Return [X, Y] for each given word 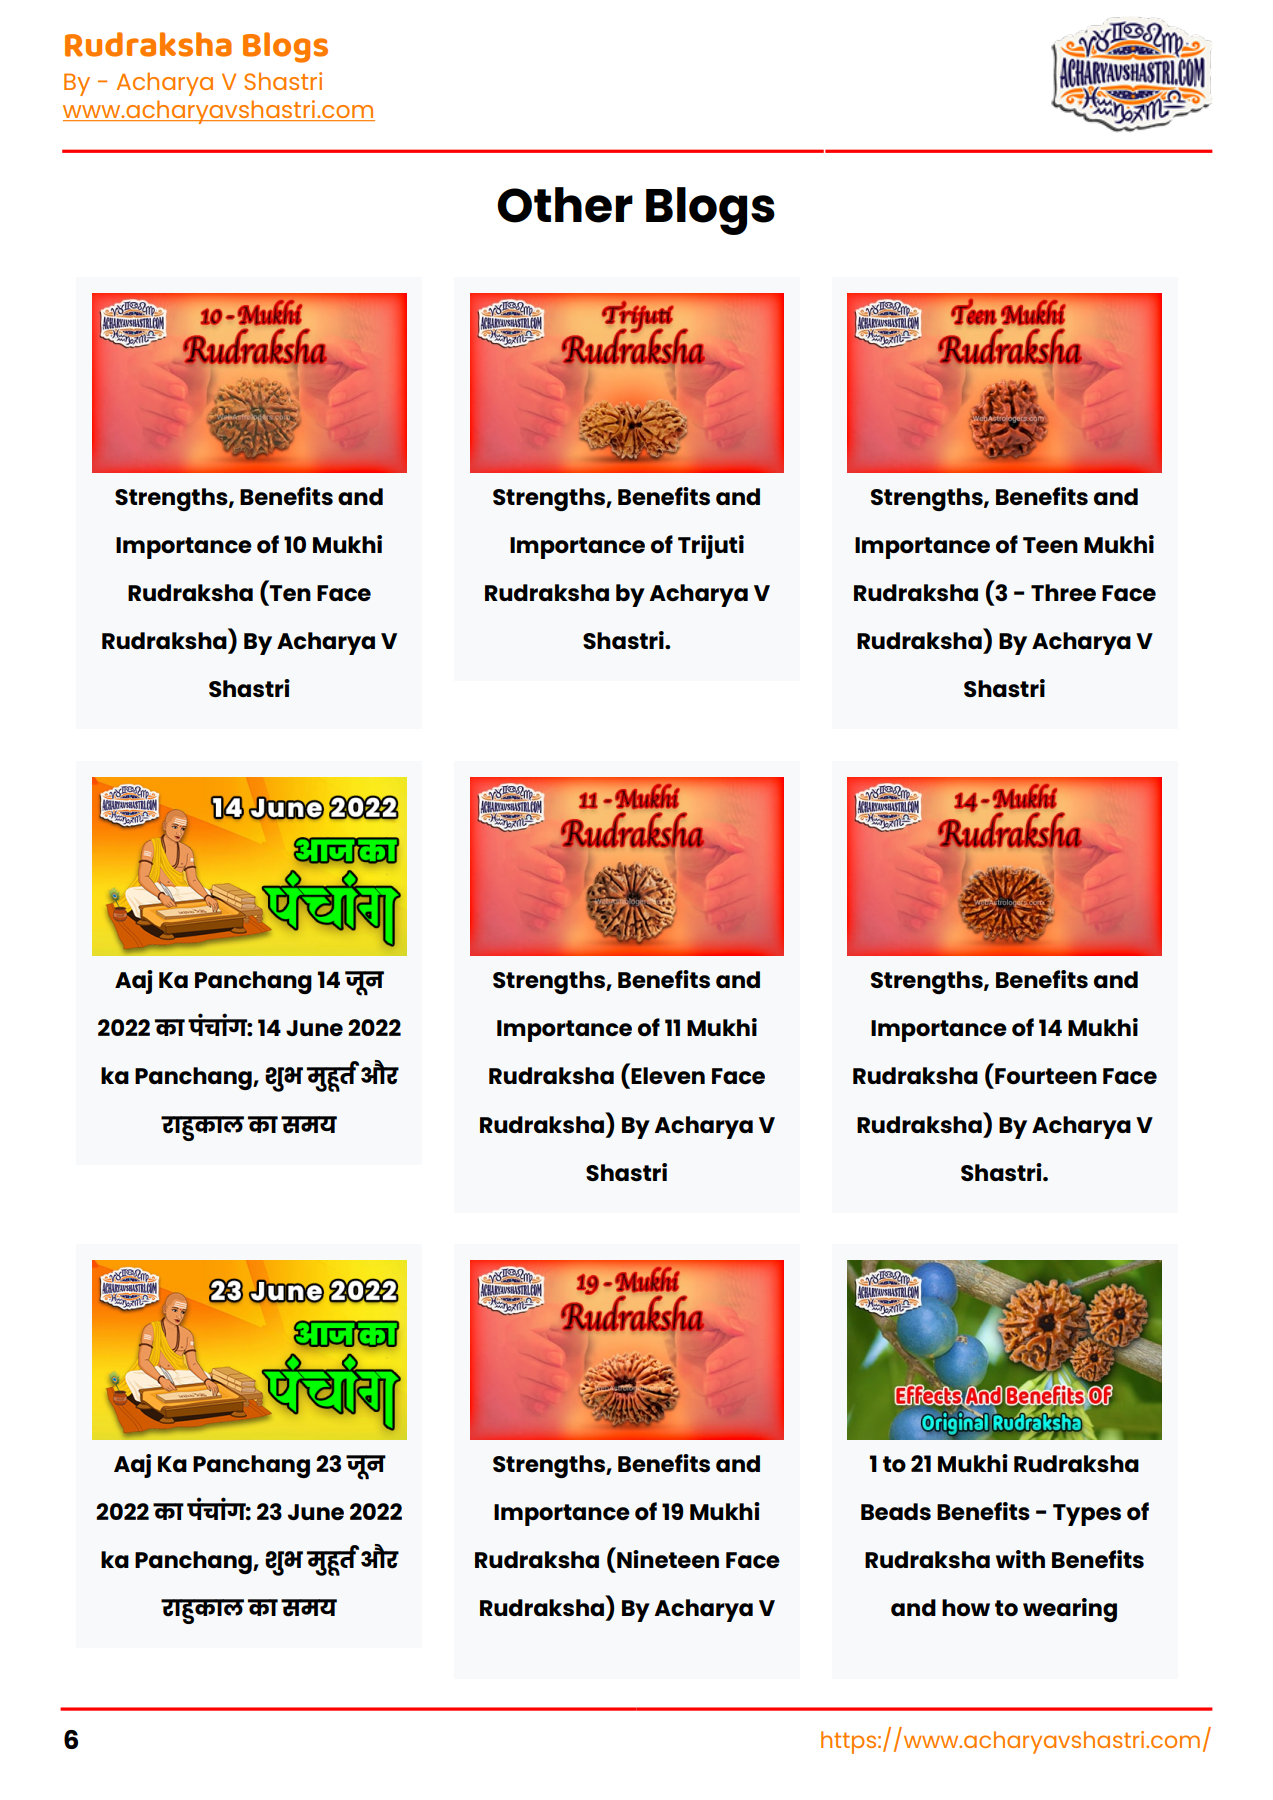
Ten [290, 593]
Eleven [668, 1075]
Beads [896, 1512]
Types [1087, 1515]
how [966, 1608]
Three [1063, 592]
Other [565, 205]
